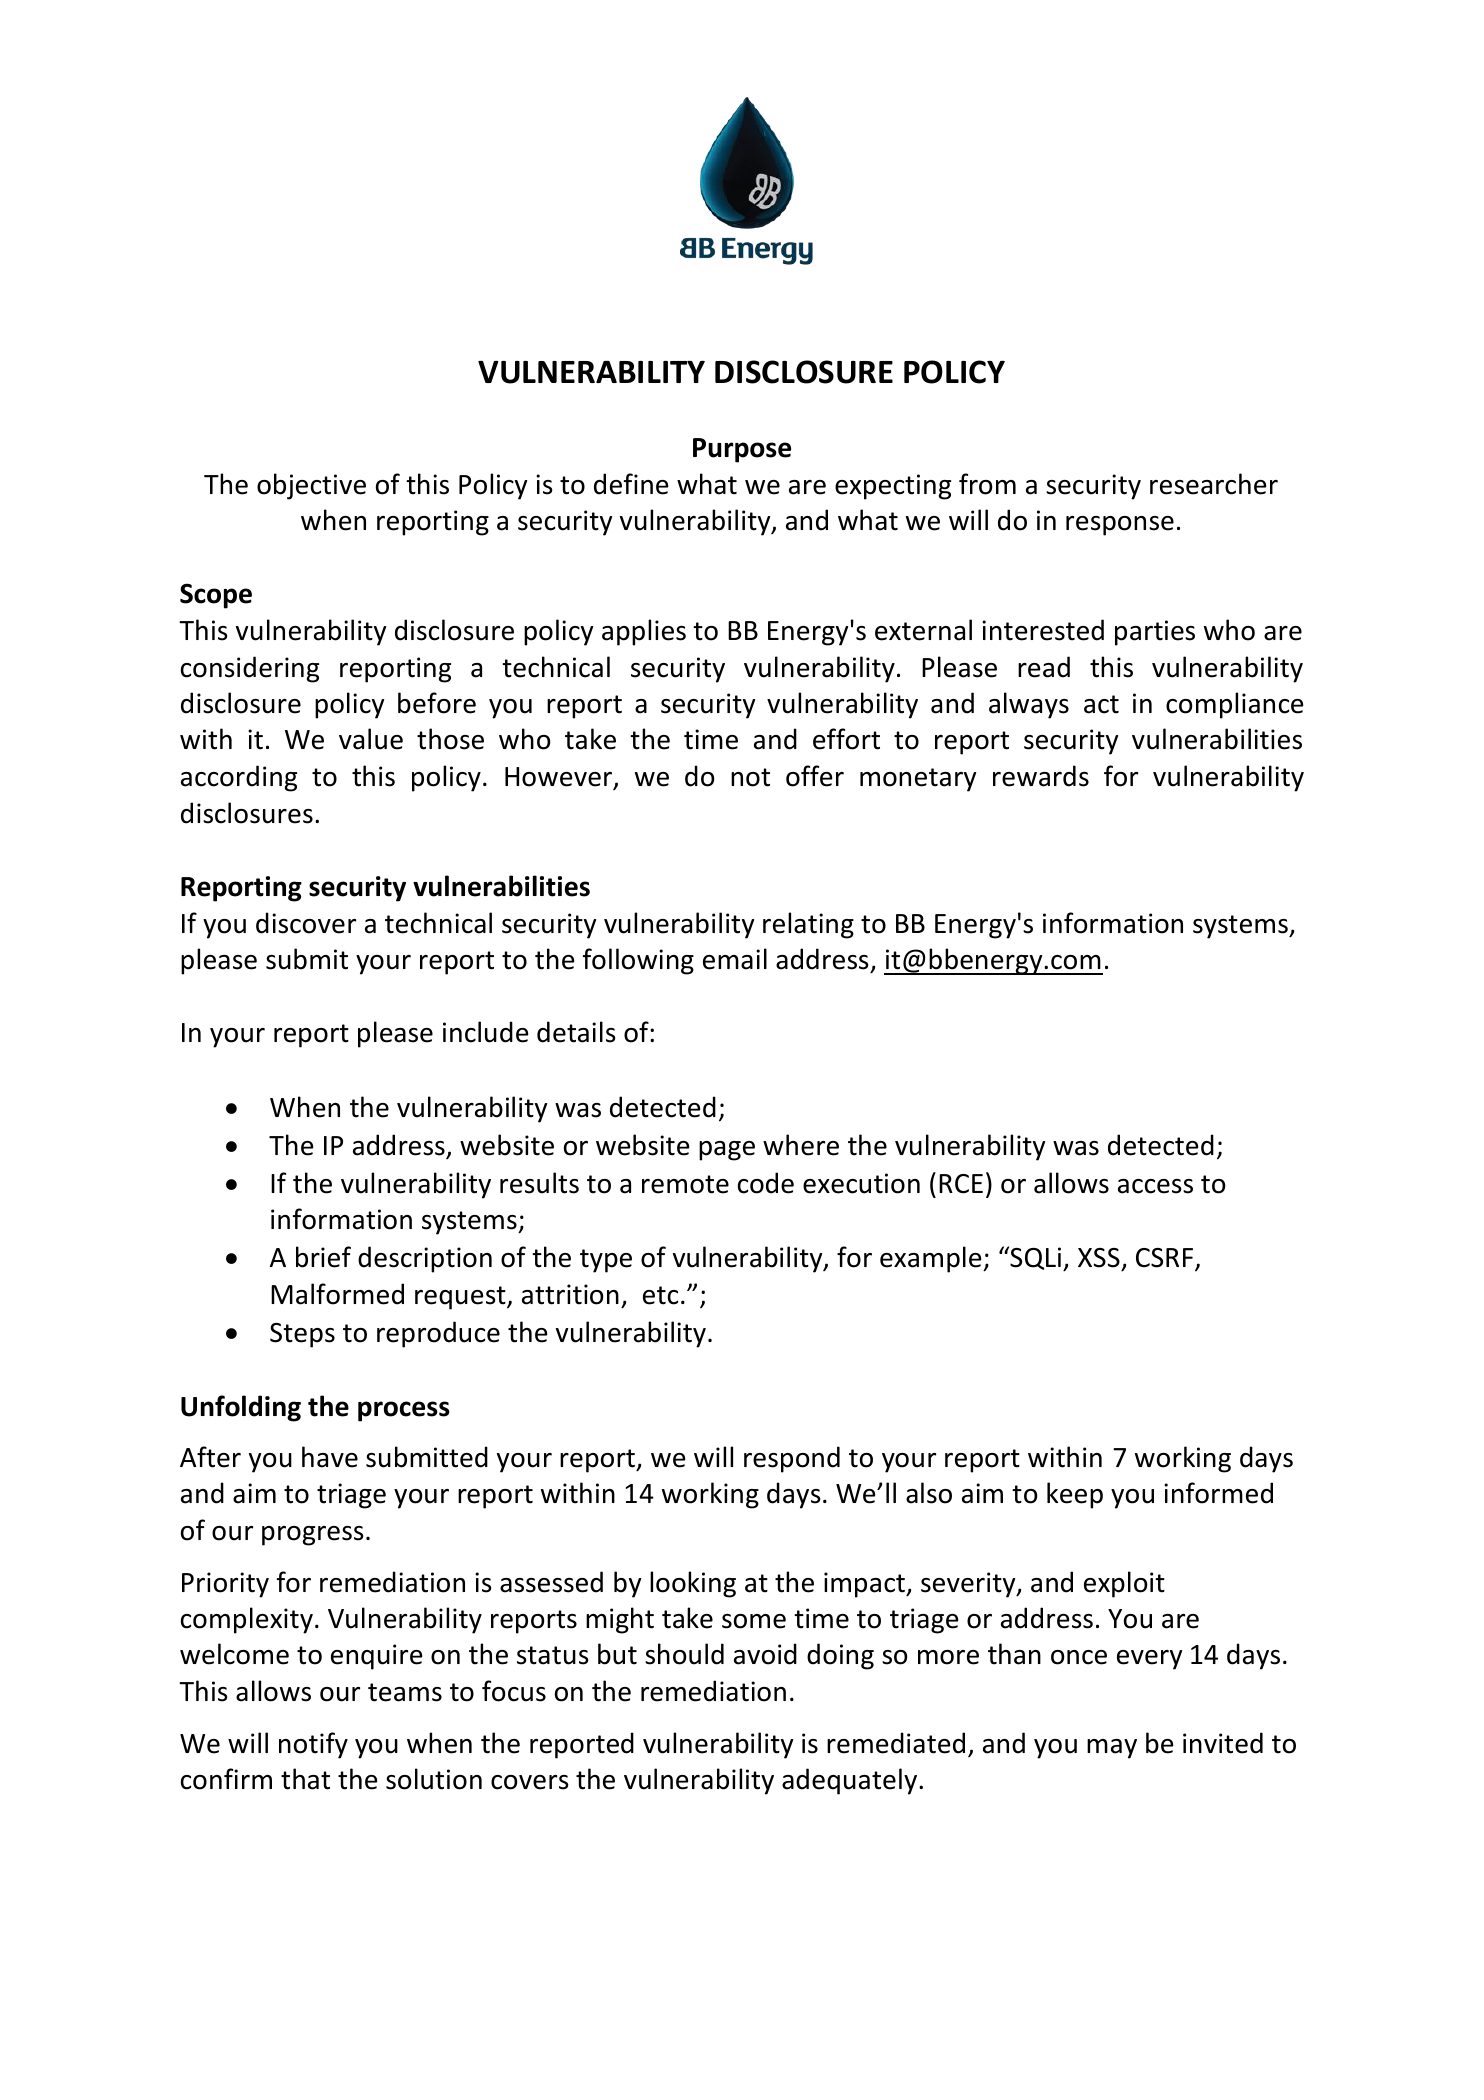 This screenshot has height=2100, width=1484. I want to click on keep, so click(1075, 1495).
